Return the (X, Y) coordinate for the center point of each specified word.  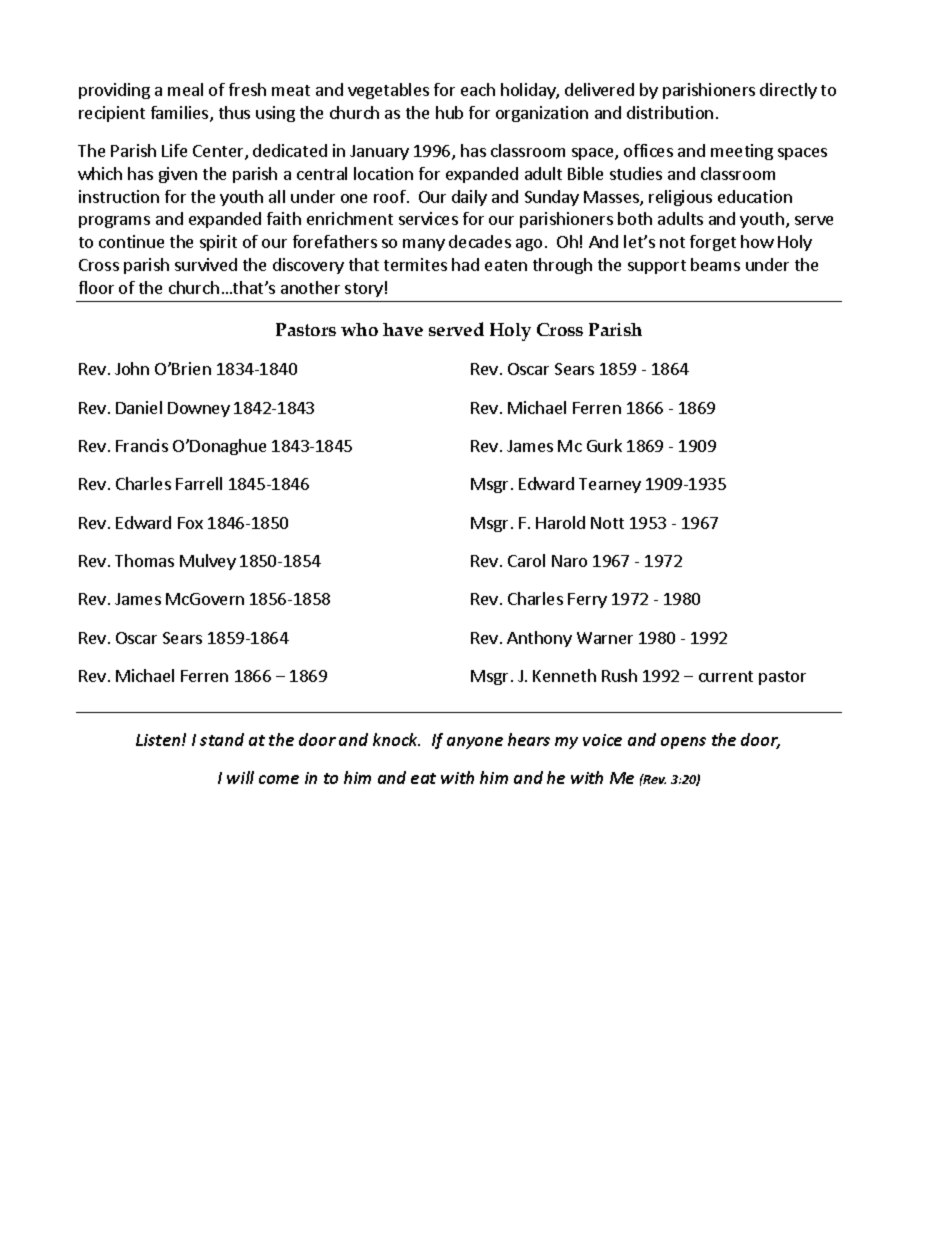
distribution (670, 112)
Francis (142, 445)
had (465, 264)
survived (206, 264)
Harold (560, 522)
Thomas (144, 560)
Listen (159, 740)
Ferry (587, 600)
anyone (475, 743)
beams (715, 264)
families (181, 114)
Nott (607, 523)
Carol (526, 560)
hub (449, 112)
